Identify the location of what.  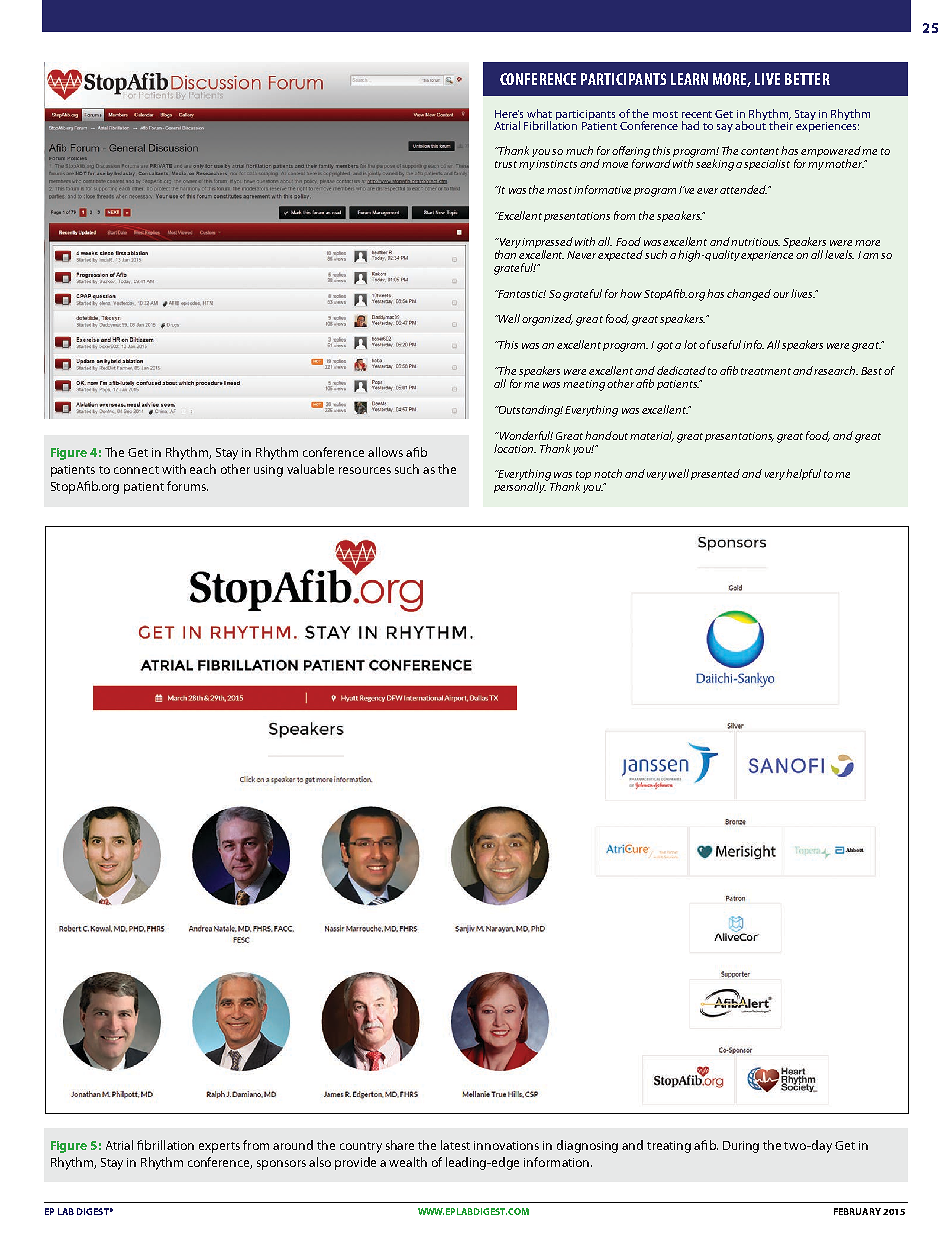
(539, 113).
